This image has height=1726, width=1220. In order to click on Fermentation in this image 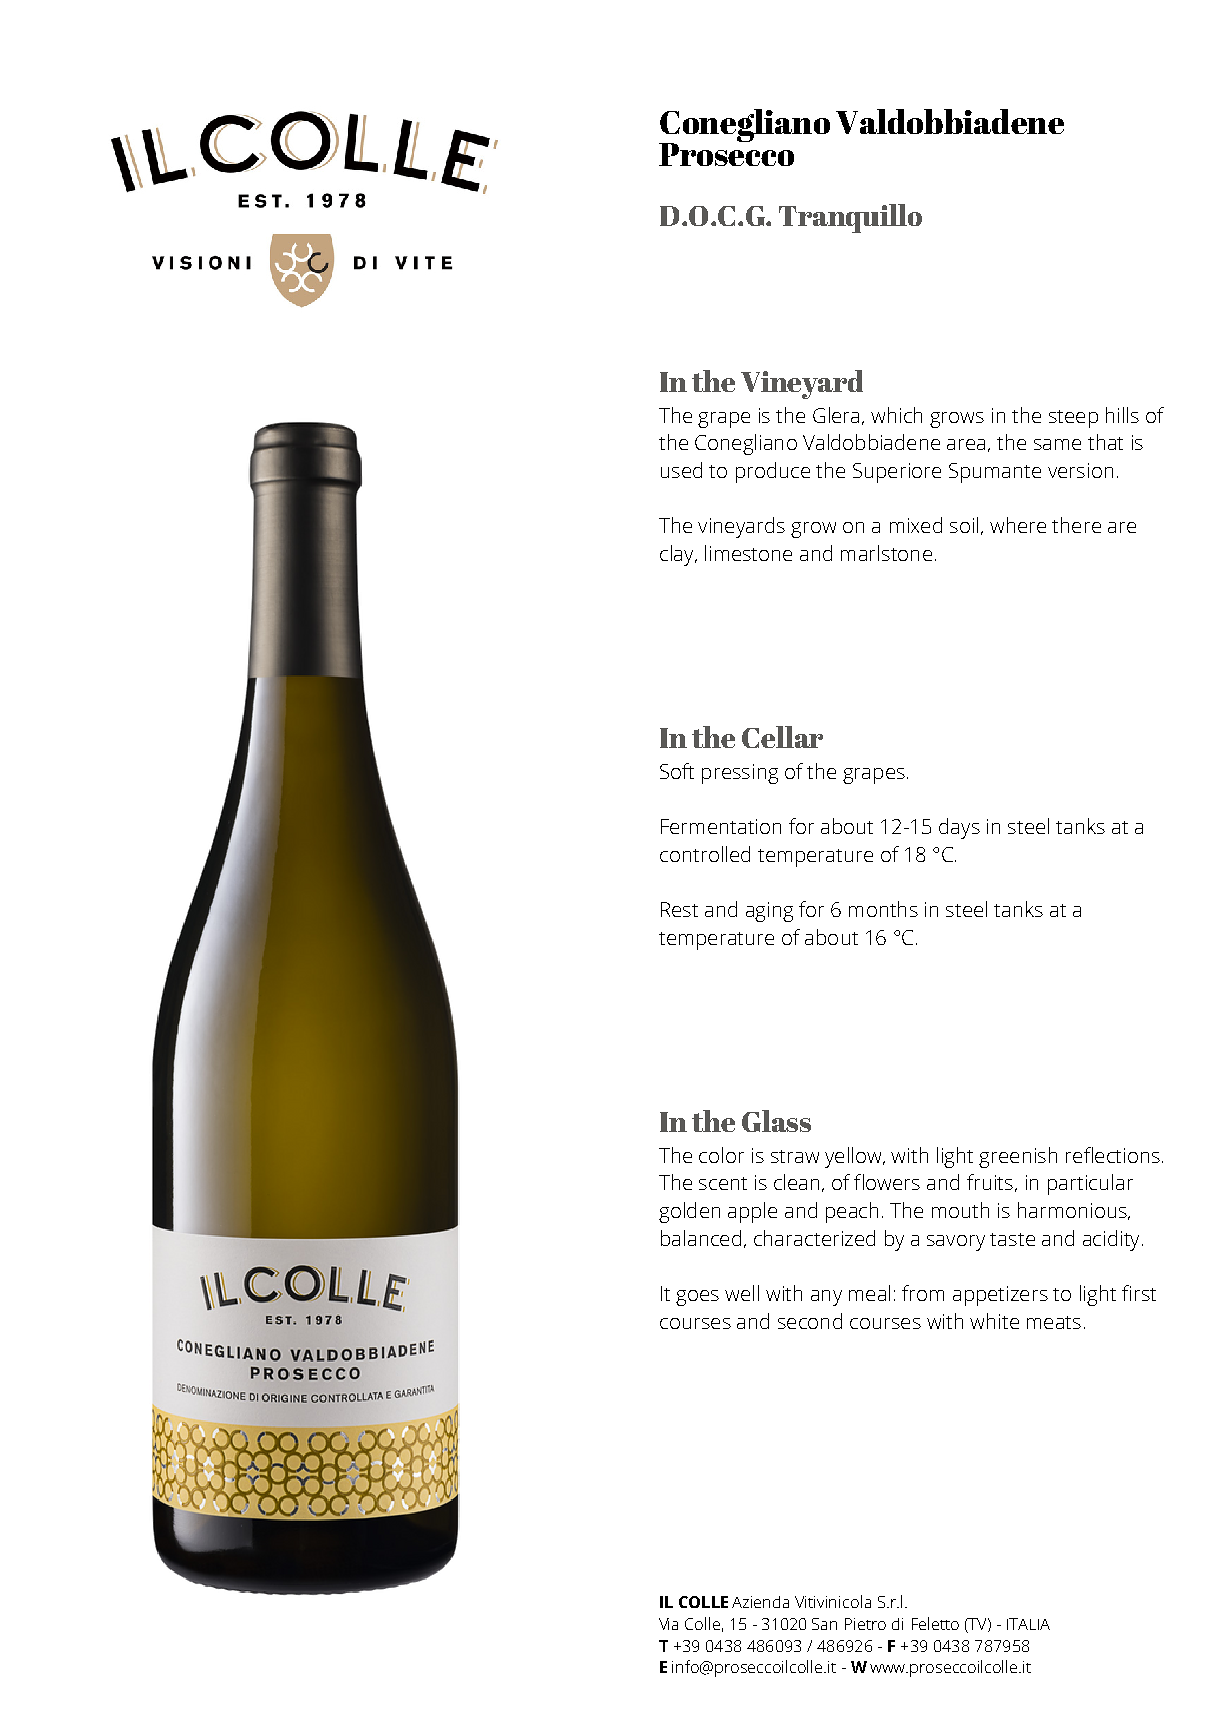, I will do `click(721, 826)`.
